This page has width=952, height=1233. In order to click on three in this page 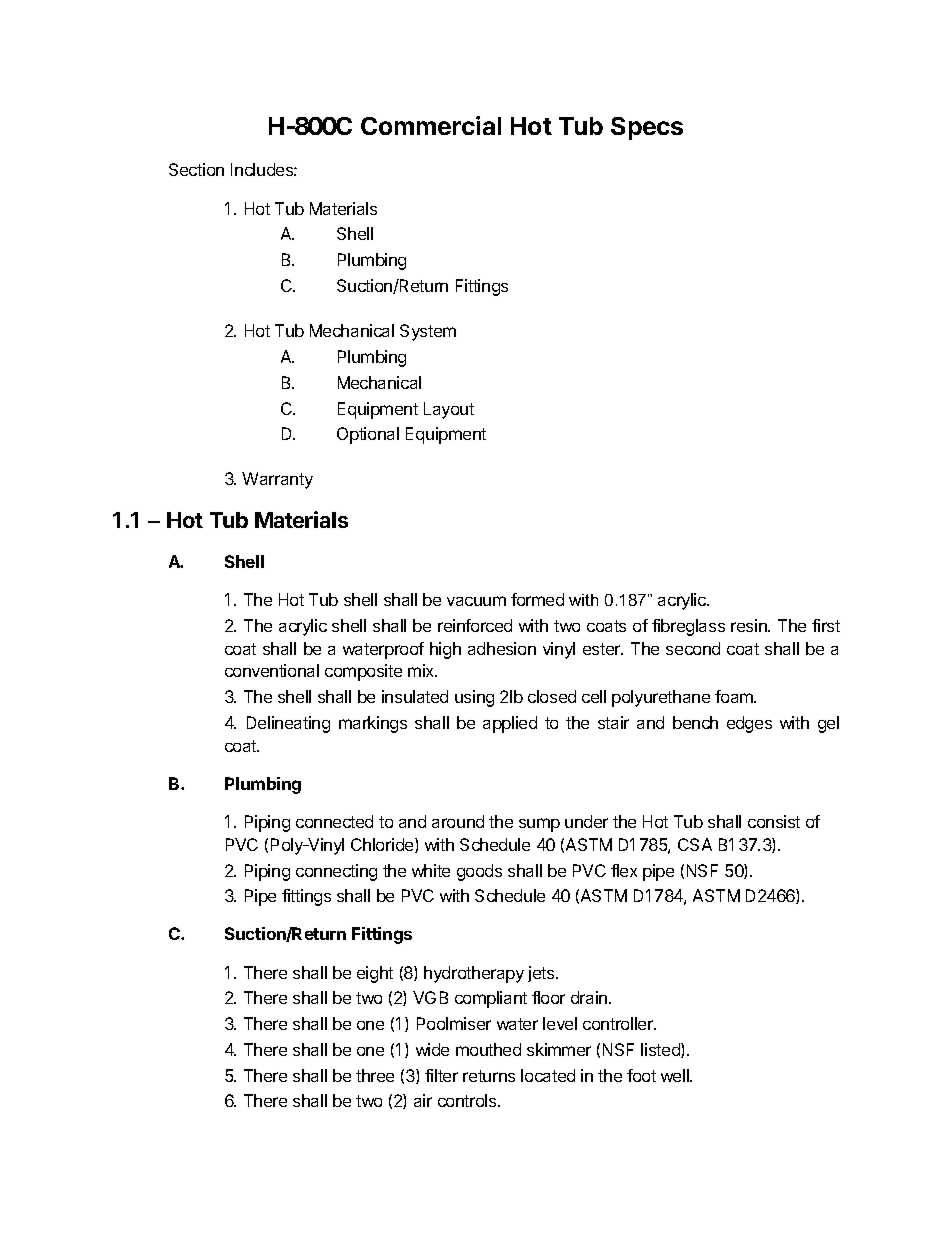, I will do `click(375, 1075)`.
